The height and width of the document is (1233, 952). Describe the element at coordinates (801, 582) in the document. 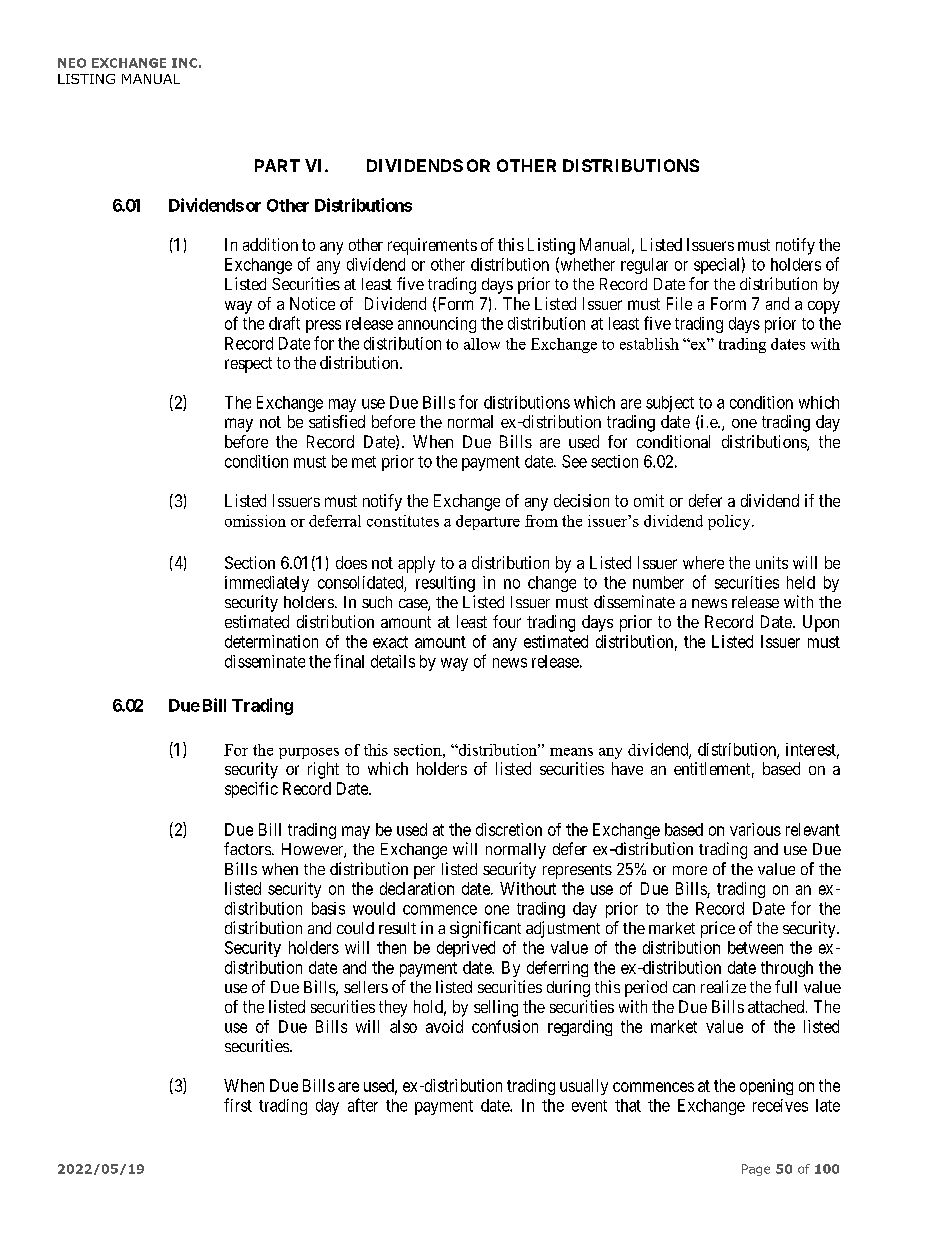

I see `held` at that location.
